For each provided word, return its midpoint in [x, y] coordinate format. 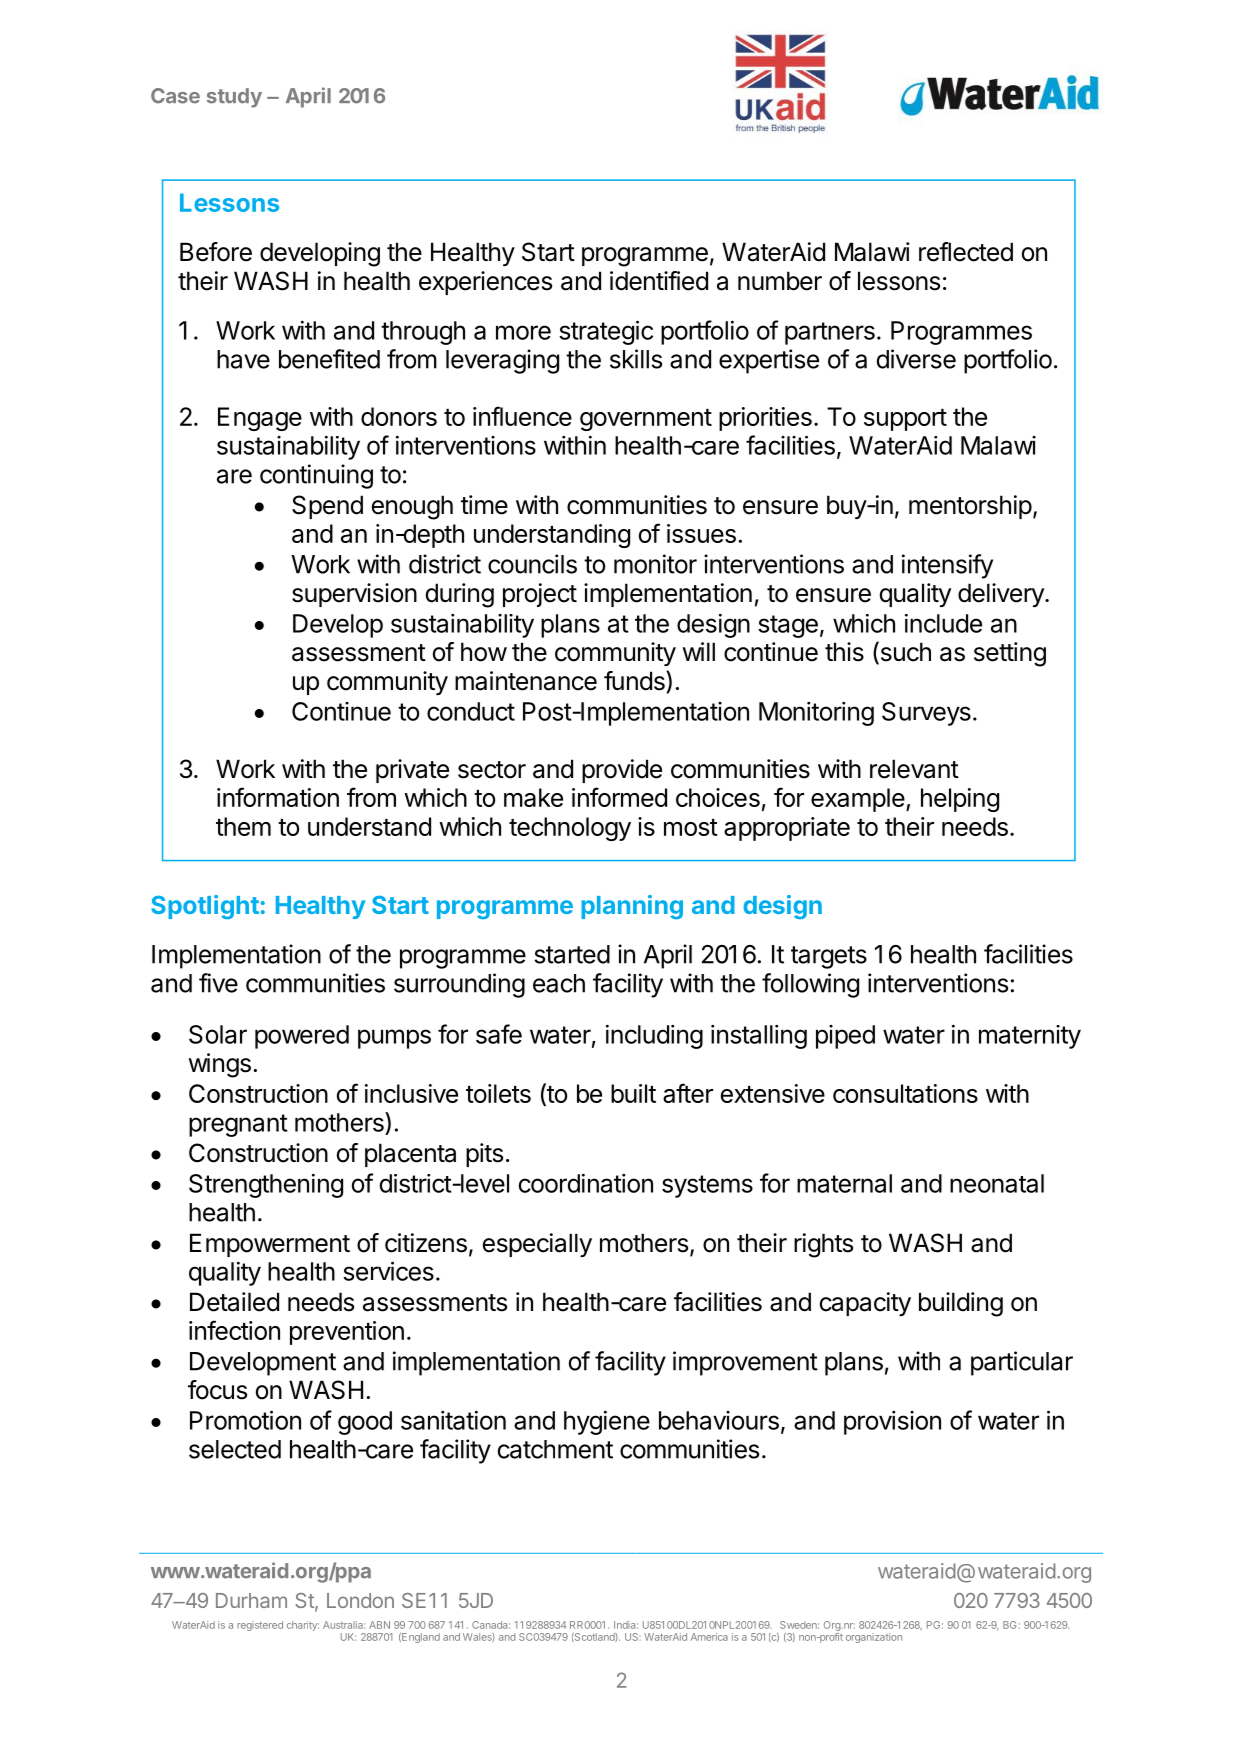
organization [874, 1638]
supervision [354, 595]
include [943, 623]
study [234, 98]
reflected [966, 252]
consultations [905, 1093]
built [633, 1093]
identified [659, 281]
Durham [251, 1600]
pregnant [238, 1125]
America [709, 1637]
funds [635, 681]
